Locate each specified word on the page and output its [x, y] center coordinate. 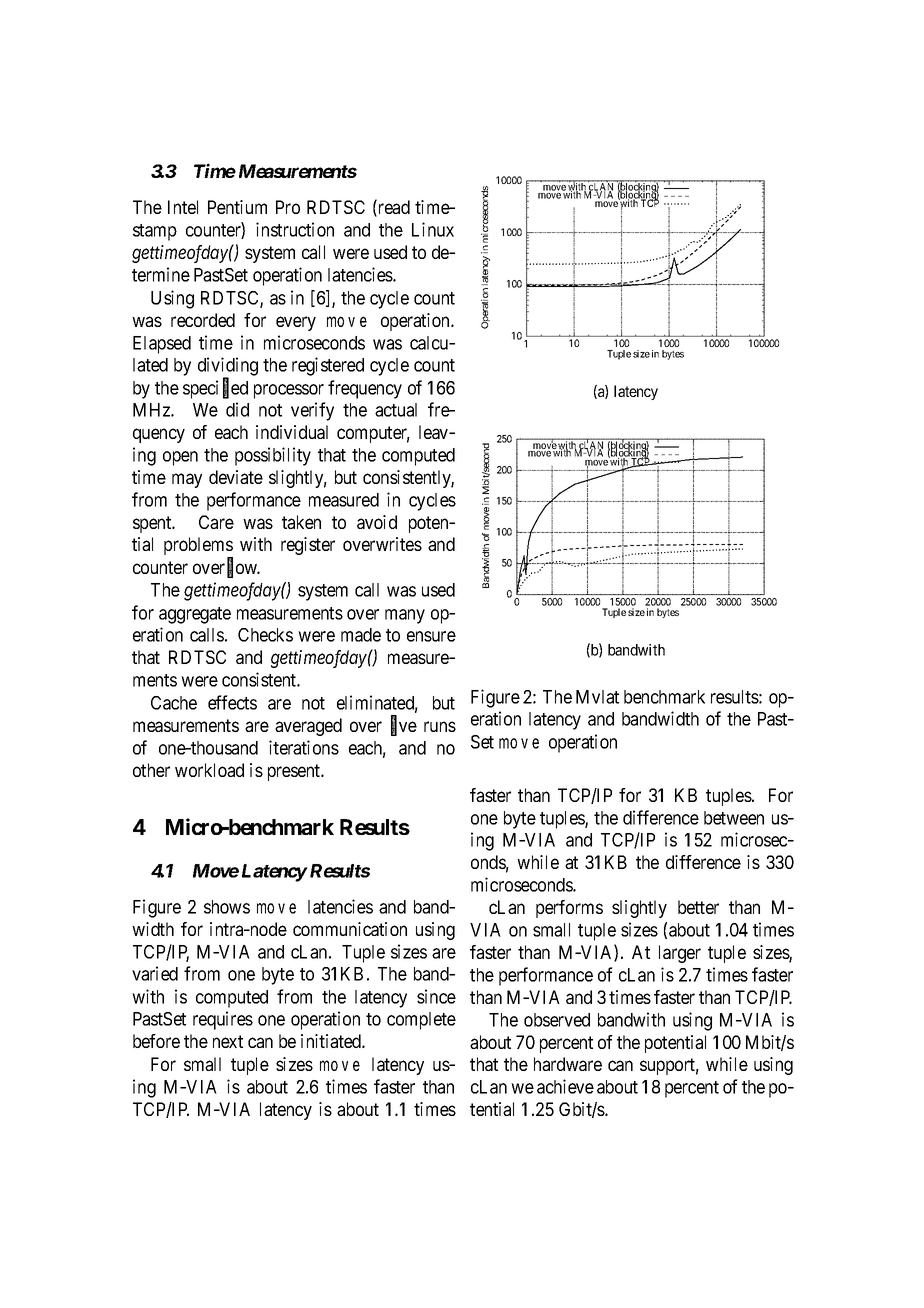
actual [396, 410]
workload [209, 770]
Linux [433, 229]
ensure [431, 636]
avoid [377, 522]
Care [216, 522]
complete [421, 1021]
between [734, 818]
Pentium [237, 207]
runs [440, 726]
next [228, 1041]
